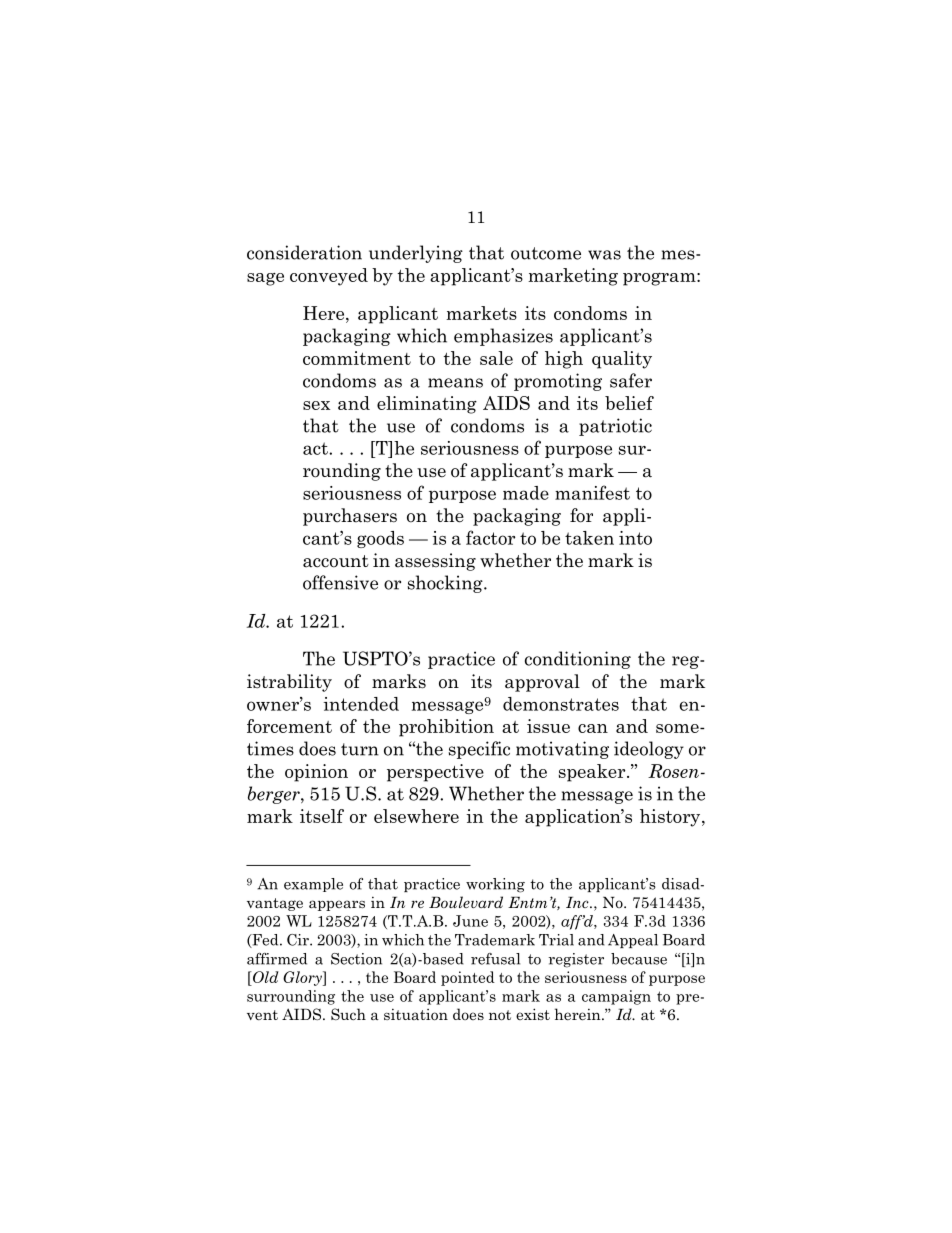  I want to click on perspective, so click(435, 773).
